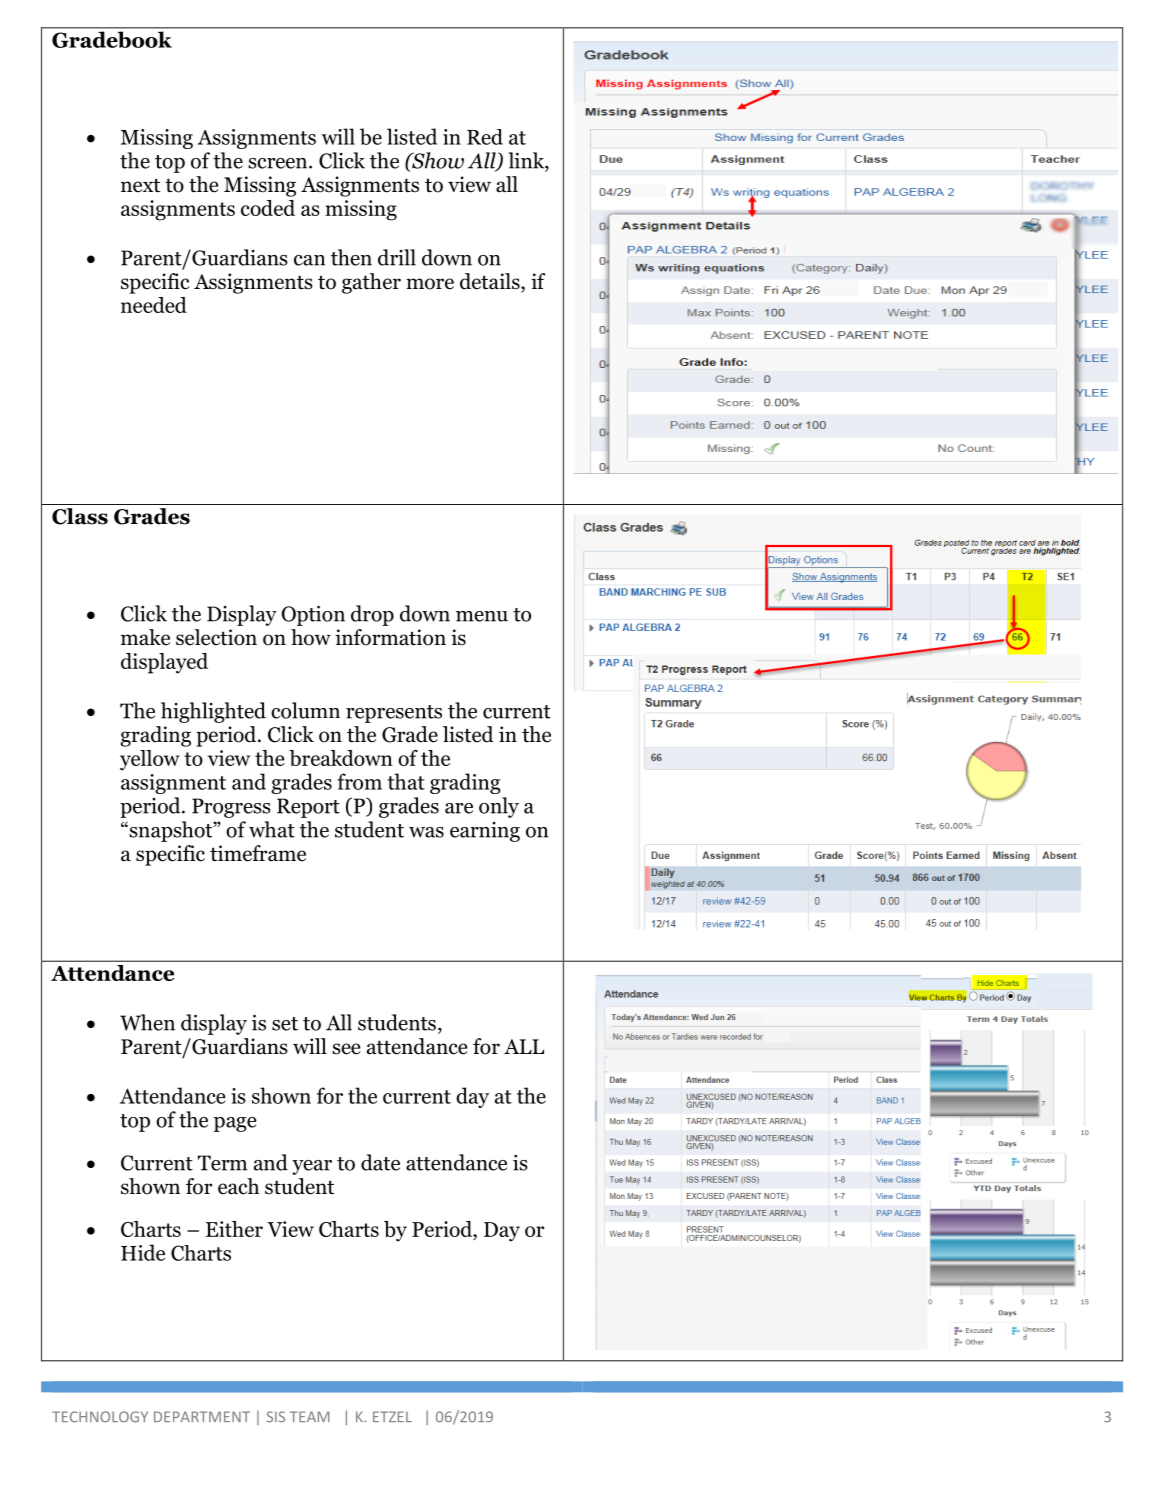 The height and width of the page is (1507, 1164). What do you see at coordinates (313, 615) in the page?
I see `Option` at bounding box center [313, 615].
